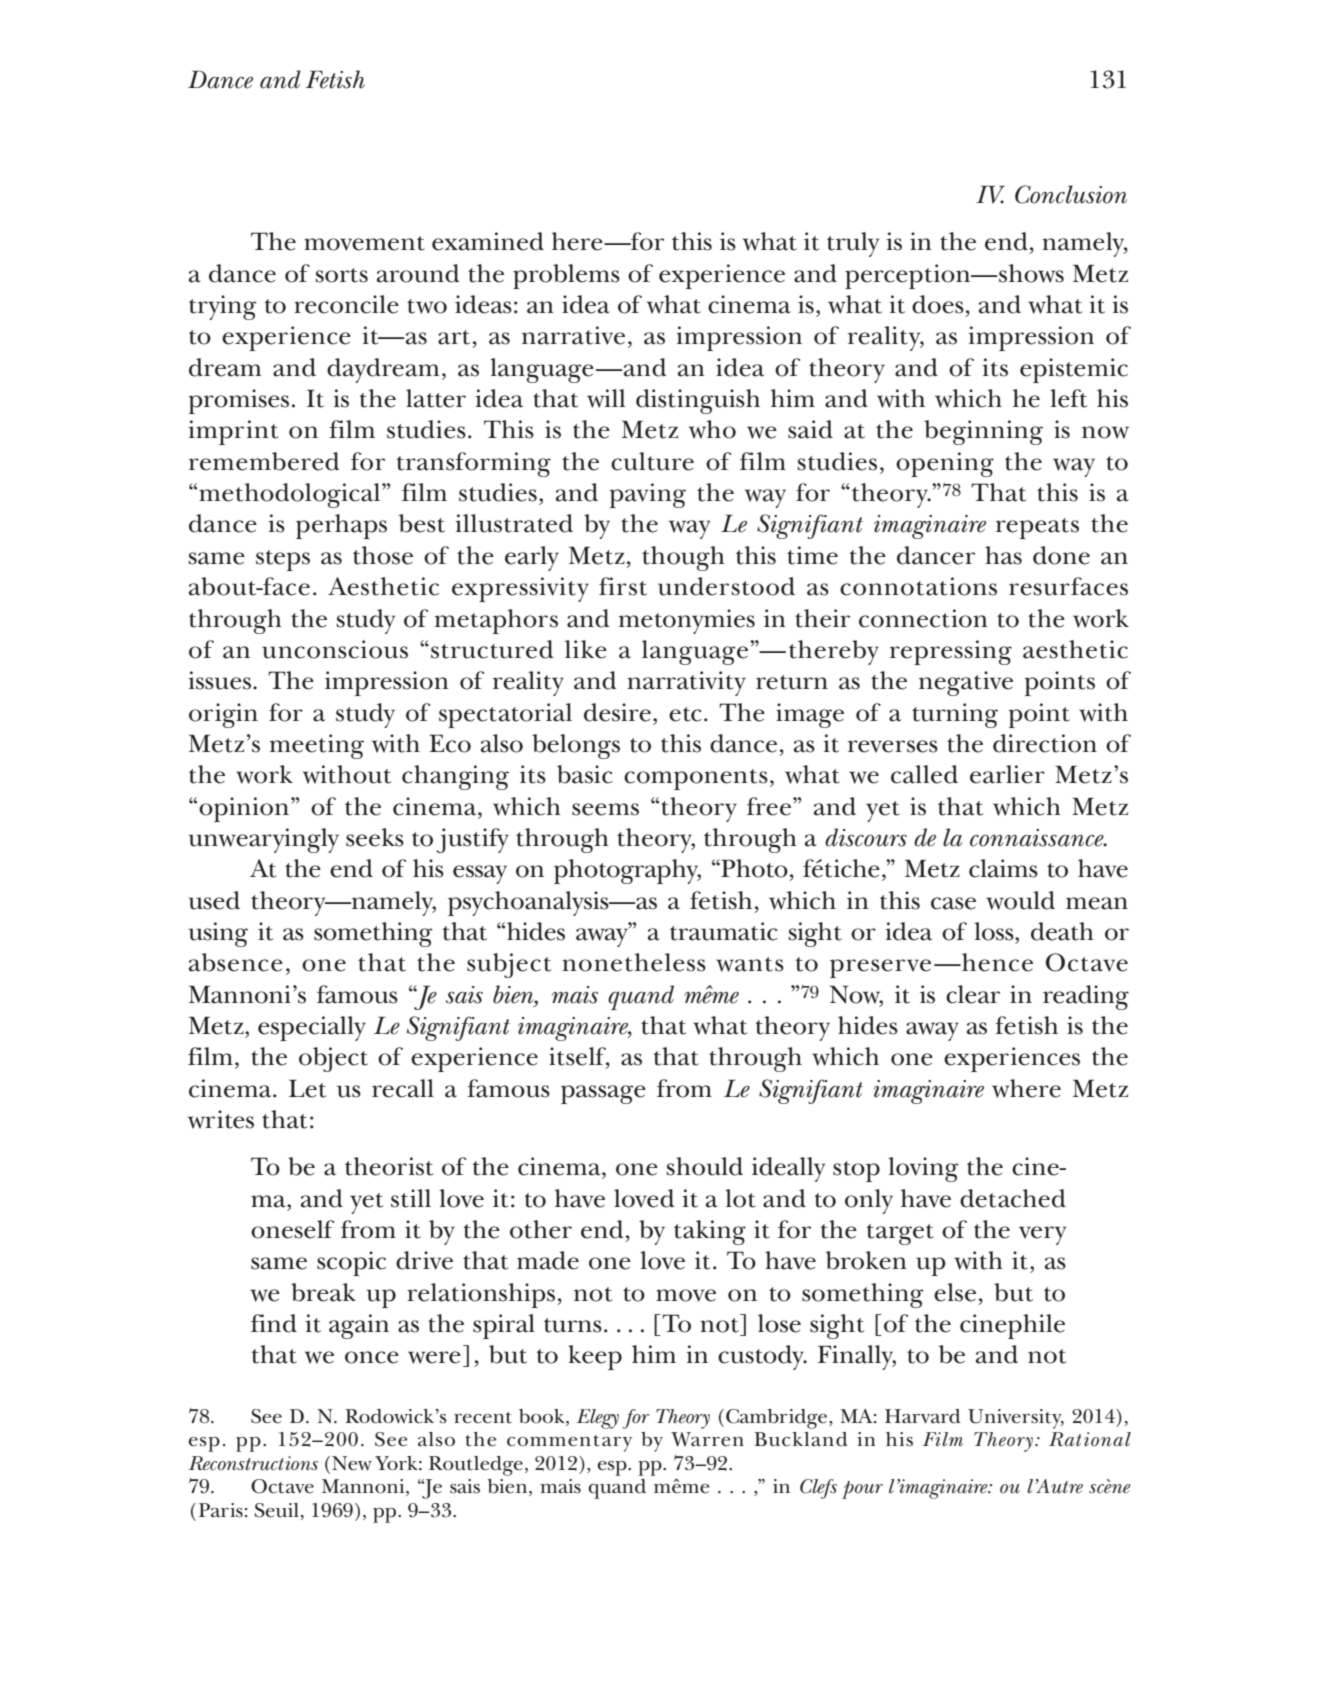 This screenshot has width=1317, height=1693. What do you see at coordinates (566, 276) in the screenshot?
I see `problems` at bounding box center [566, 276].
